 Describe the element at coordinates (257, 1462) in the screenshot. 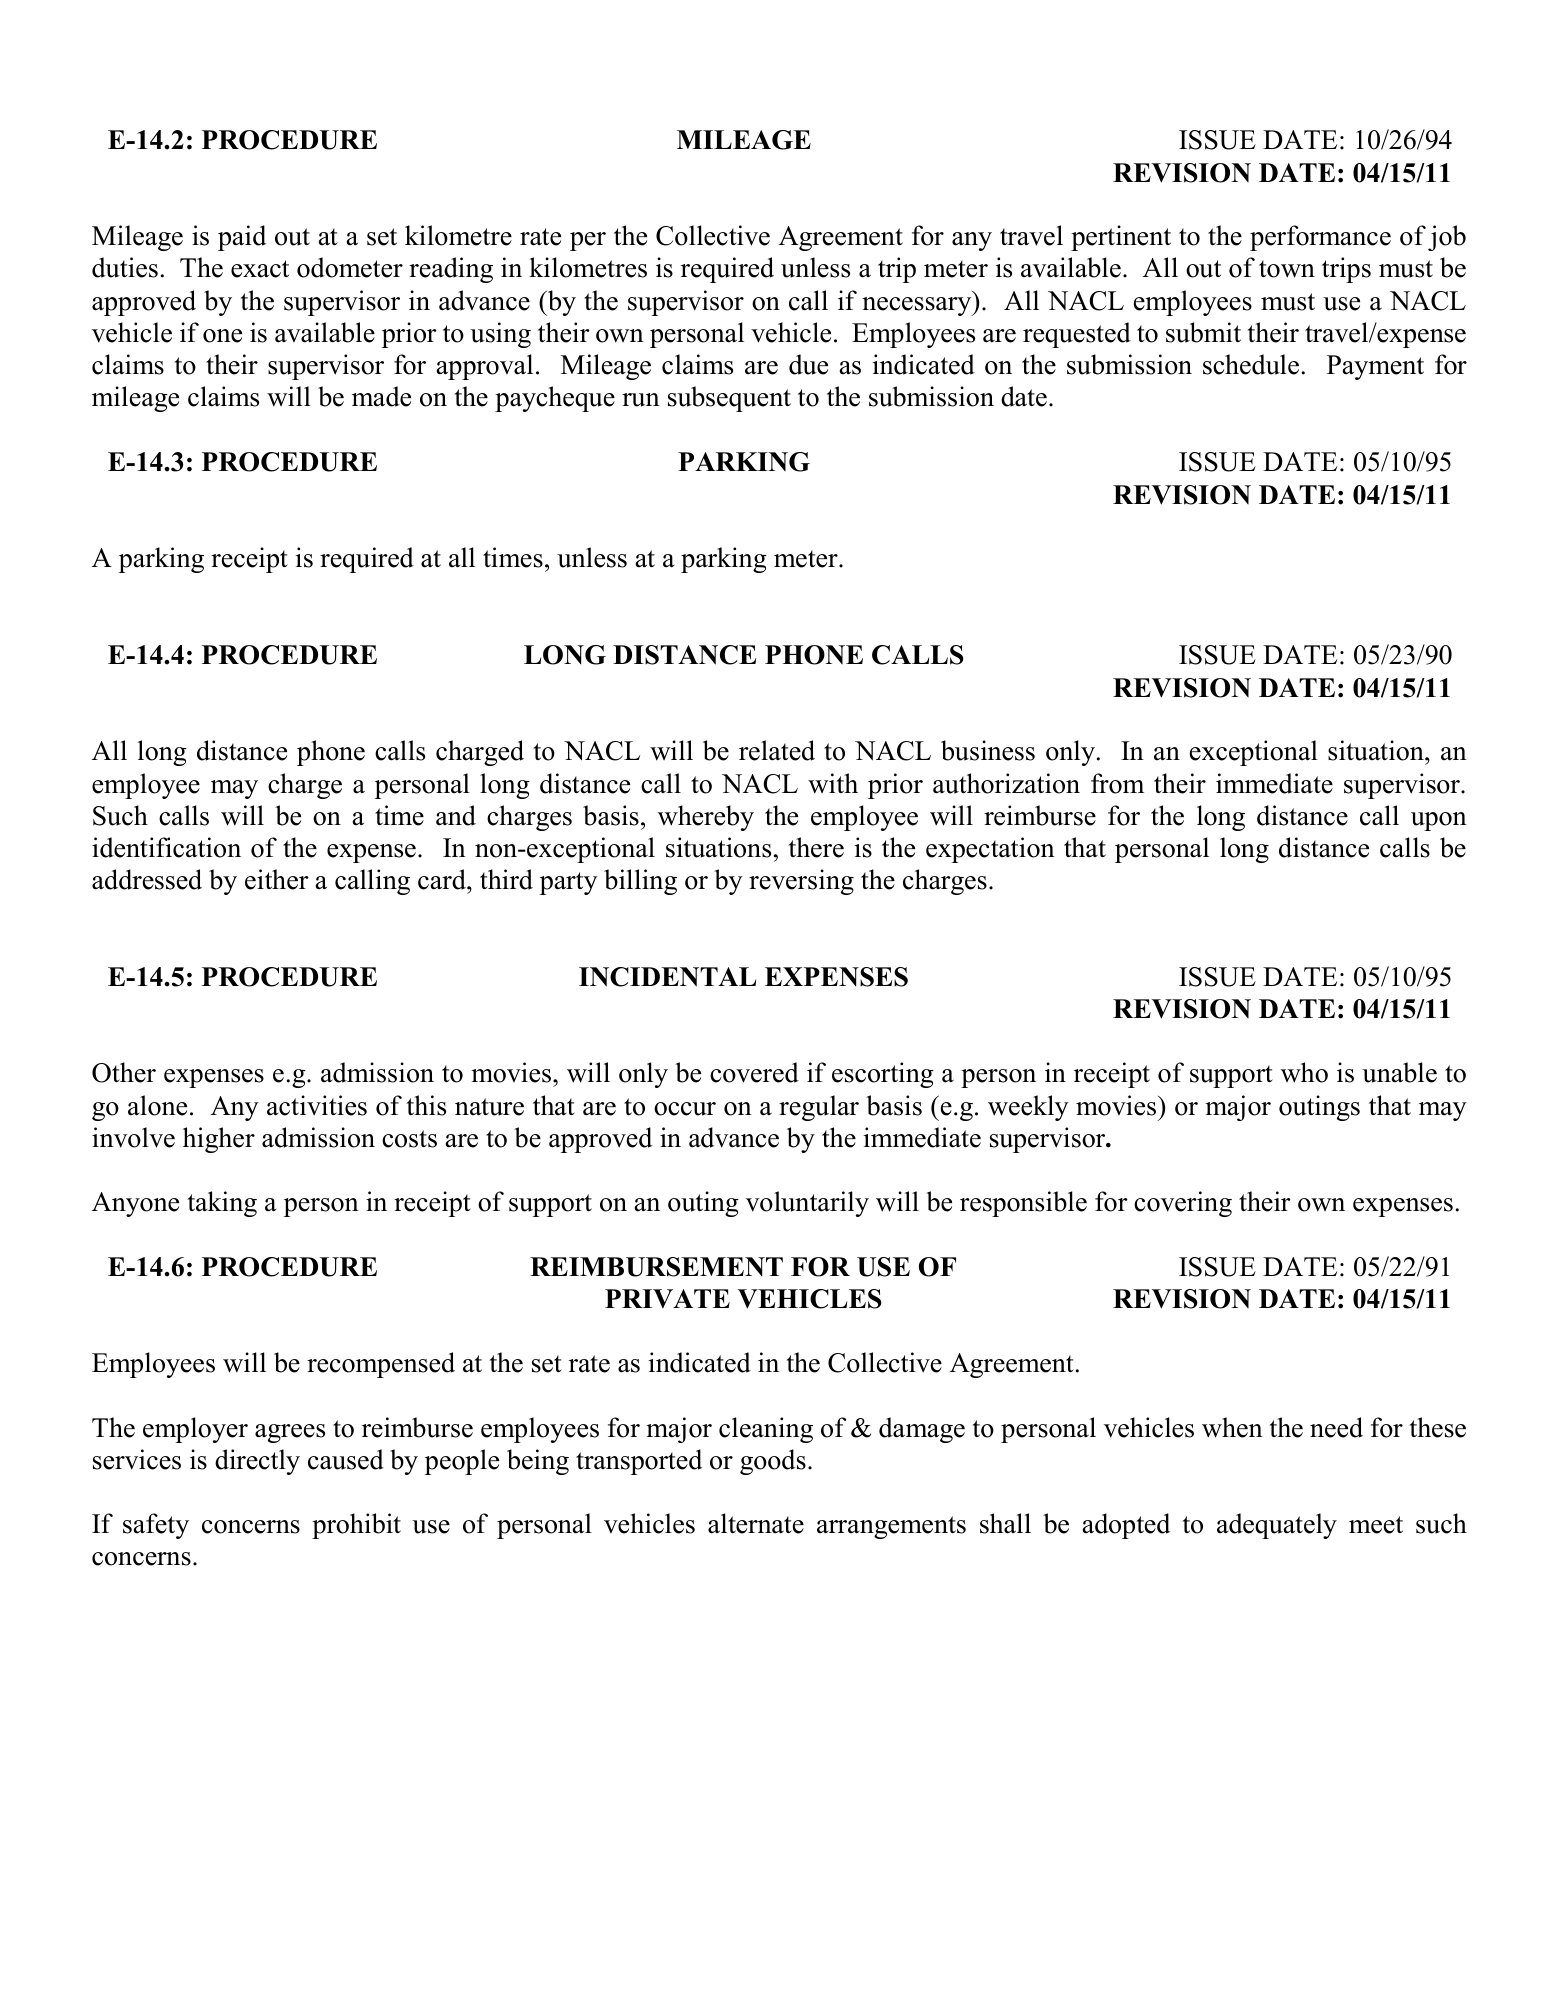

I see `directly` at that location.
